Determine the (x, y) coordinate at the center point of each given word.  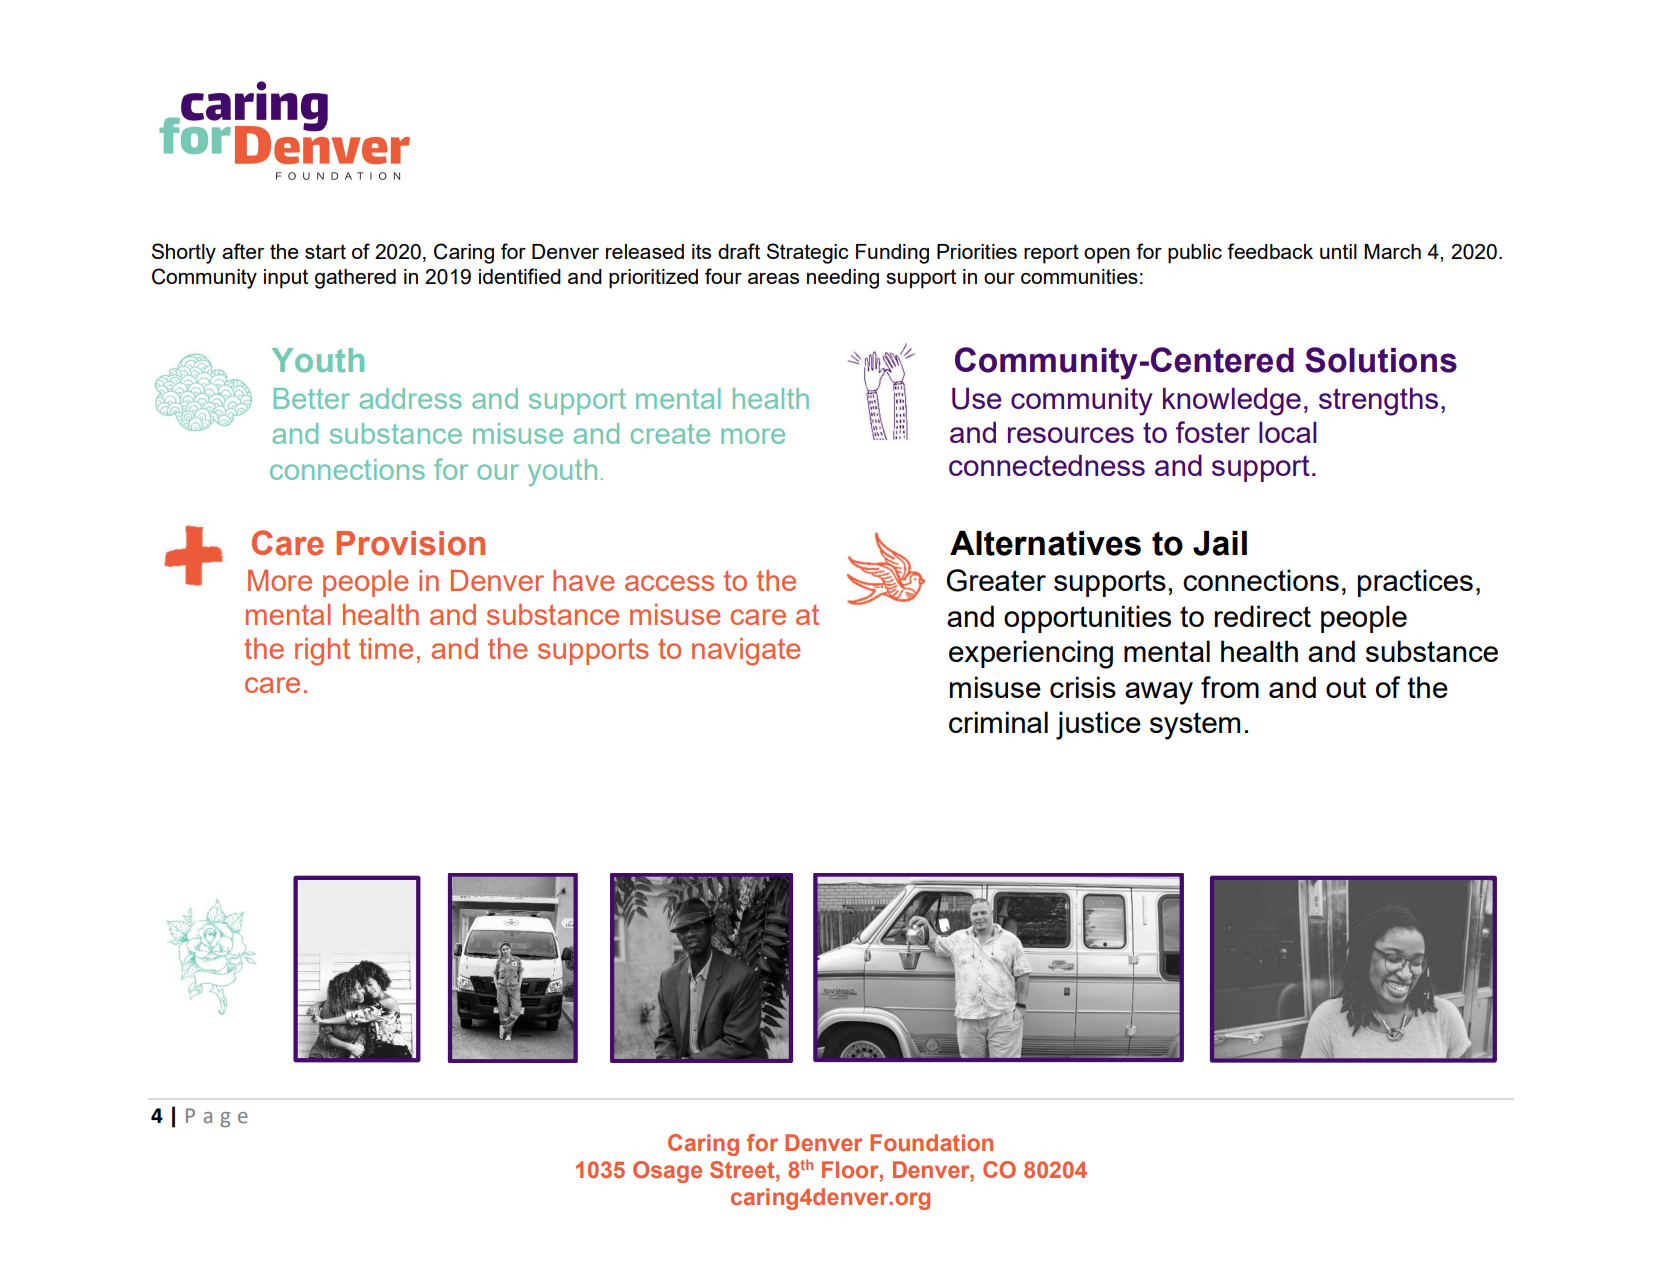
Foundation (931, 1142)
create (670, 434)
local (1288, 432)
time (386, 648)
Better (312, 398)
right (322, 652)
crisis (1083, 687)
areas (773, 278)
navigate (746, 652)
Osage (667, 1172)
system (1195, 726)
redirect (1262, 616)
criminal (998, 722)
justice (1098, 725)
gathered (355, 279)
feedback (1270, 251)
